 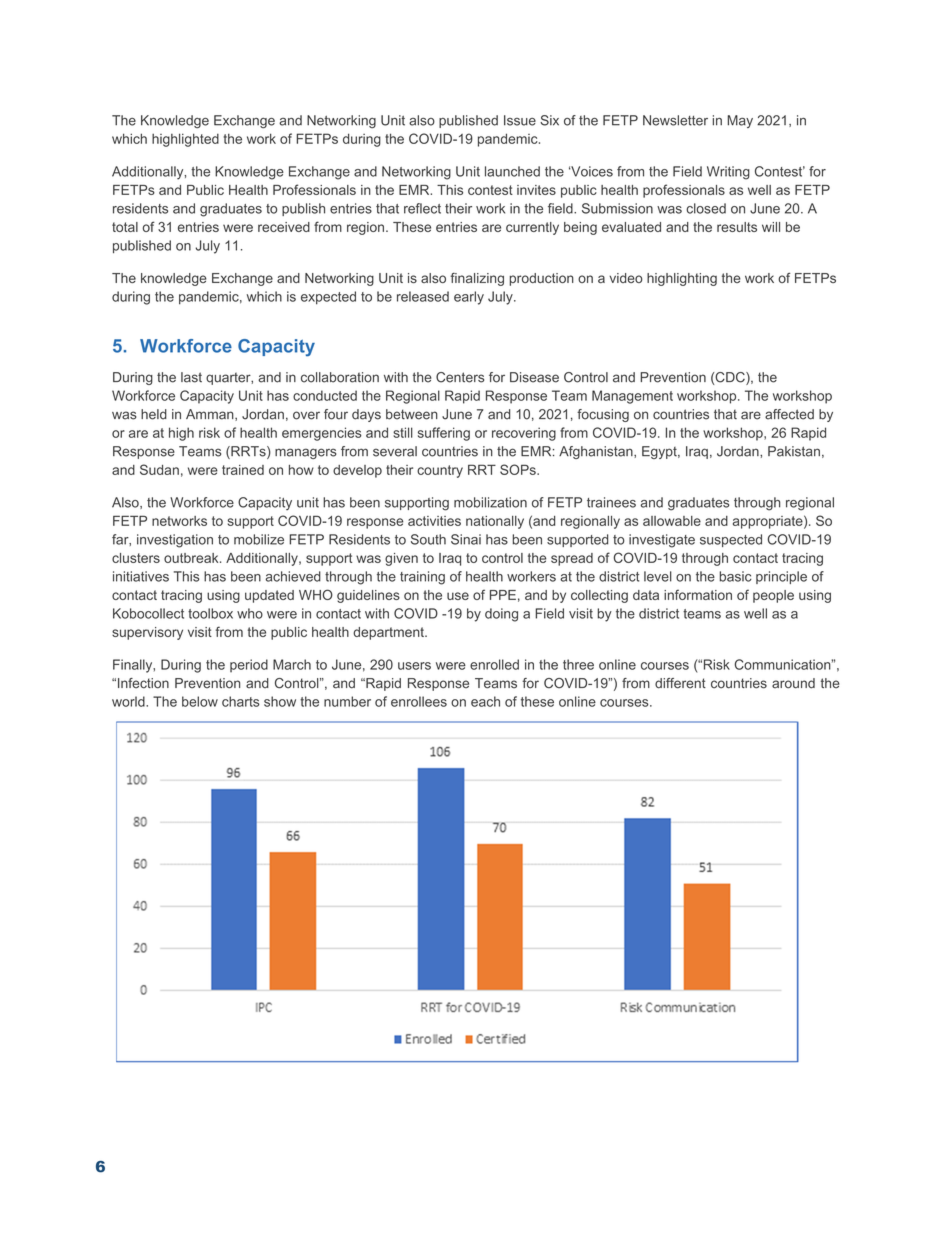 What do you see at coordinates (520, 120) in the document?
I see `Issue` at bounding box center [520, 120].
